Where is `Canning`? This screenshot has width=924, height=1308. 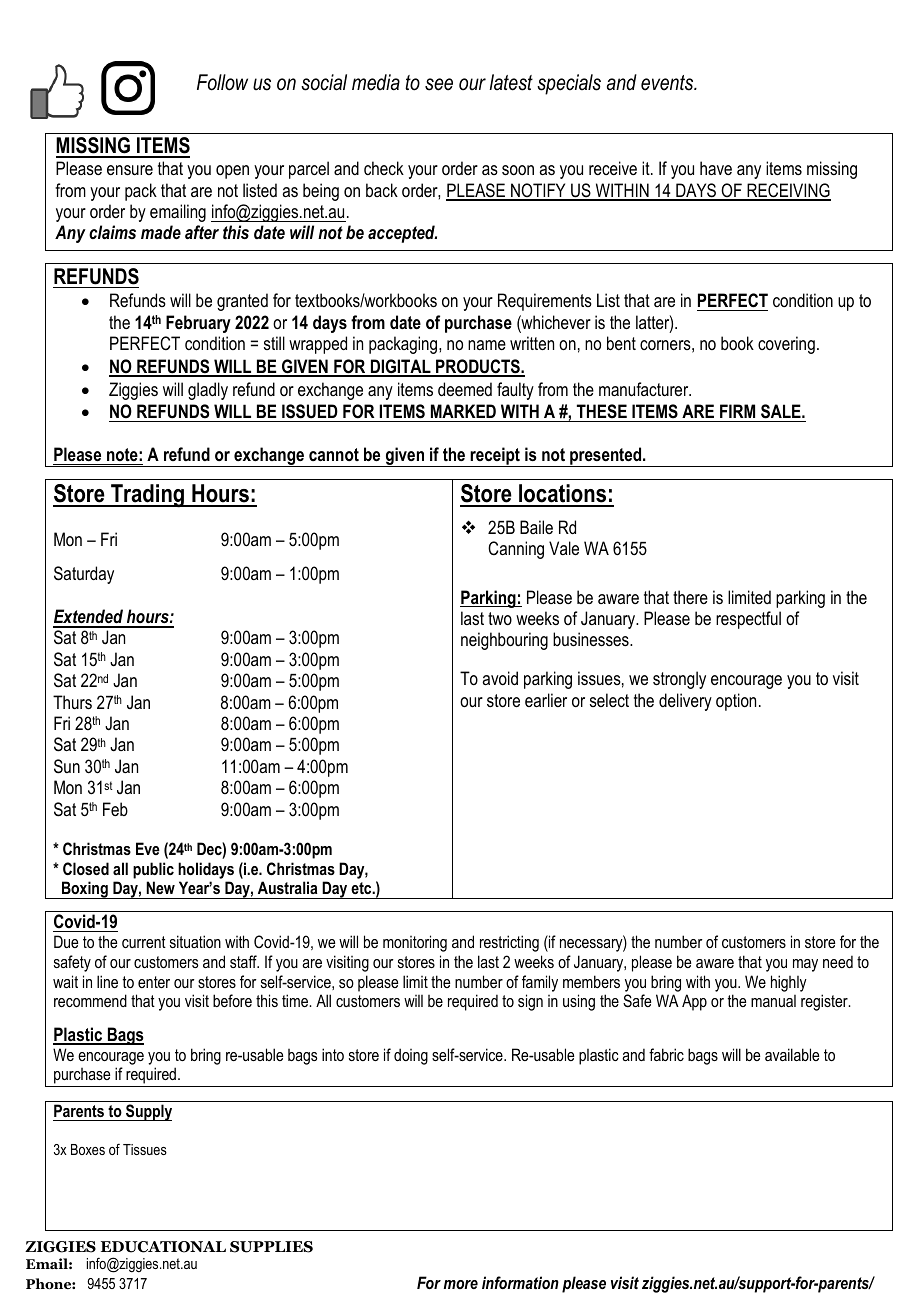 Canning is located at coordinates (516, 550).
